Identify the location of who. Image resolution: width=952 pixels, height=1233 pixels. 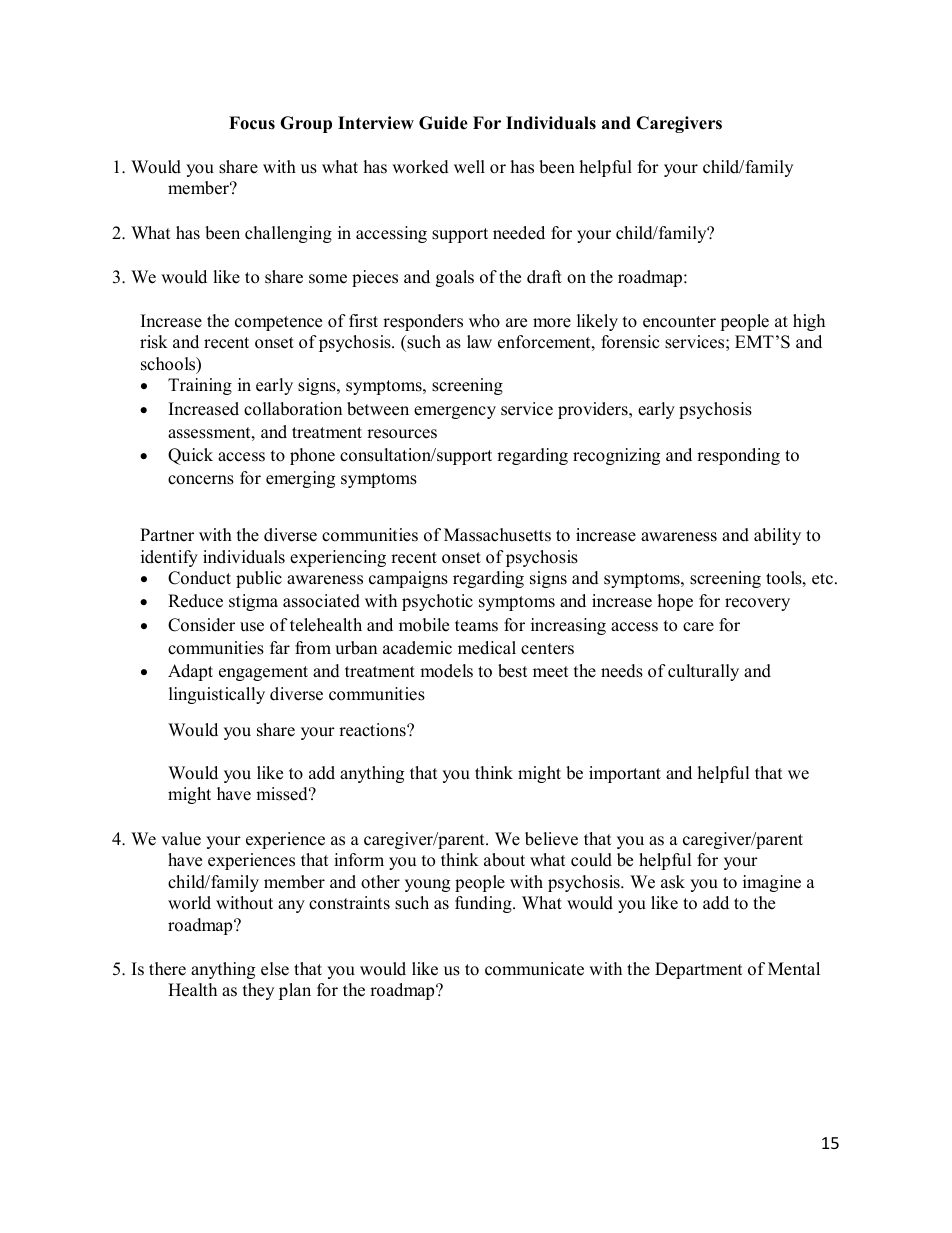
(484, 321).
